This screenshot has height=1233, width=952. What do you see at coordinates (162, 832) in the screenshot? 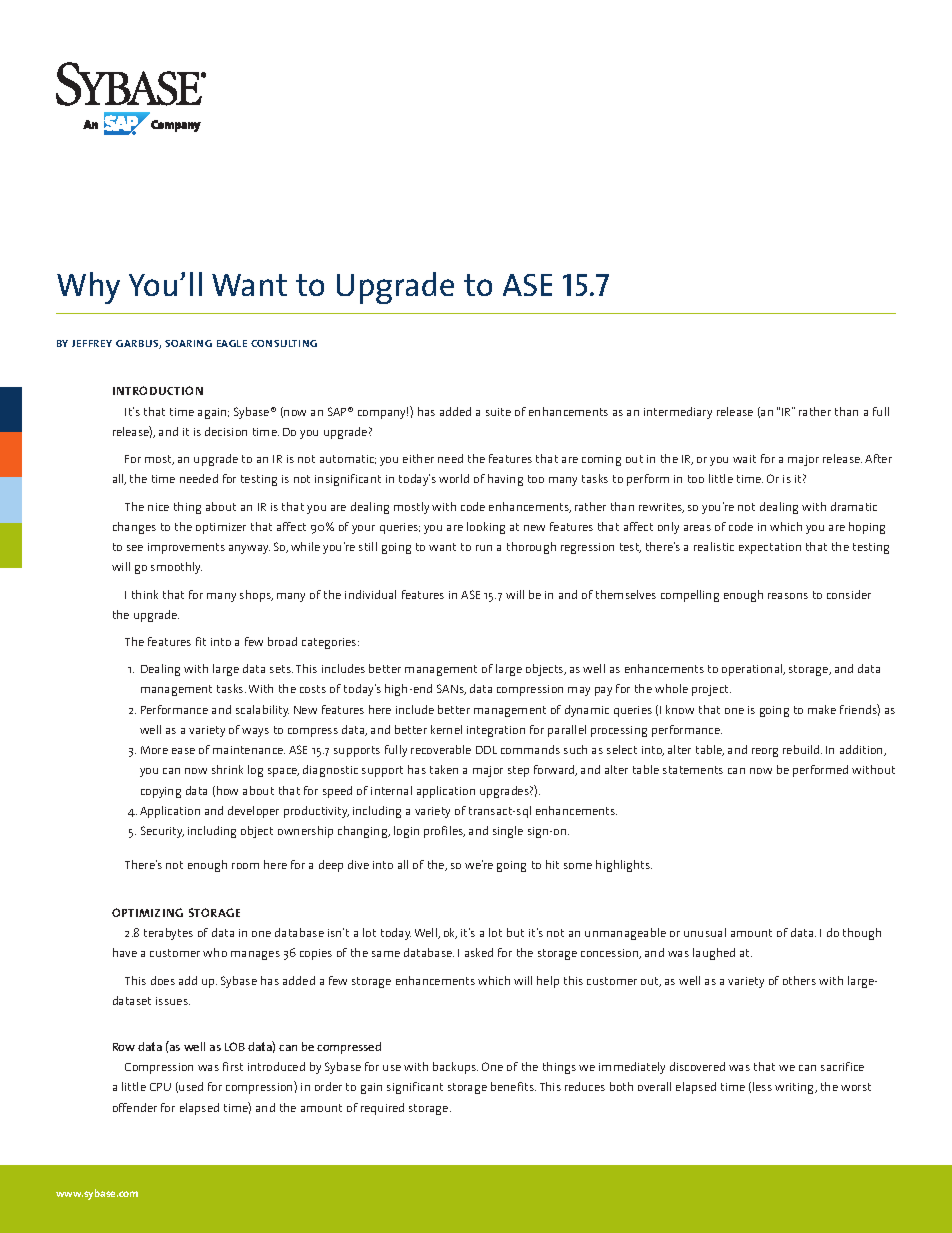
I see `Security` at bounding box center [162, 832].
